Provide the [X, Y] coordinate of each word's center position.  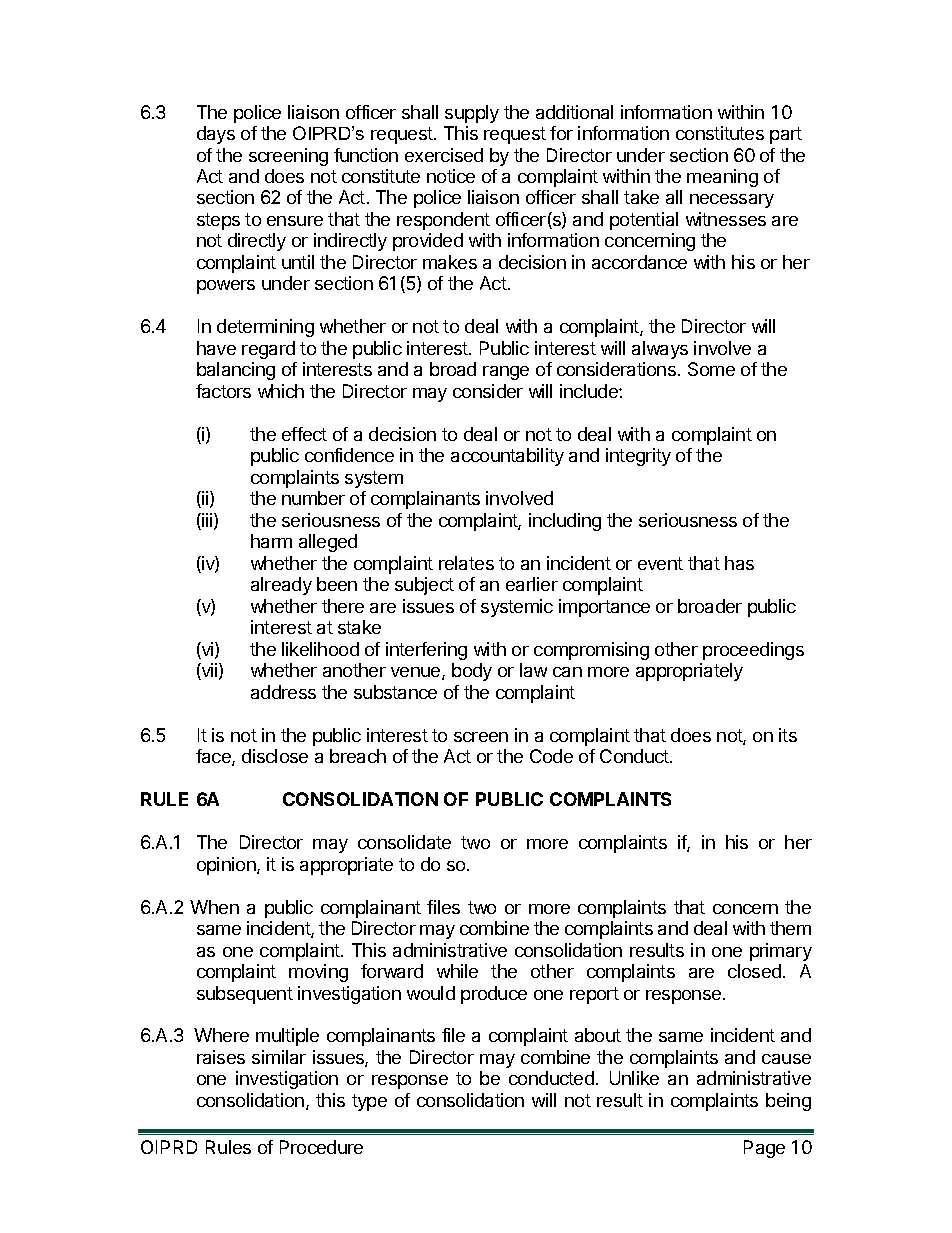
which [281, 391]
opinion [227, 866]
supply [472, 114]
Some [711, 369]
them [790, 928]
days [216, 135]
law [533, 670]
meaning [722, 178]
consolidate [404, 842]
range [506, 373]
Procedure [321, 1147]
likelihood [320, 649]
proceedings [753, 651]
